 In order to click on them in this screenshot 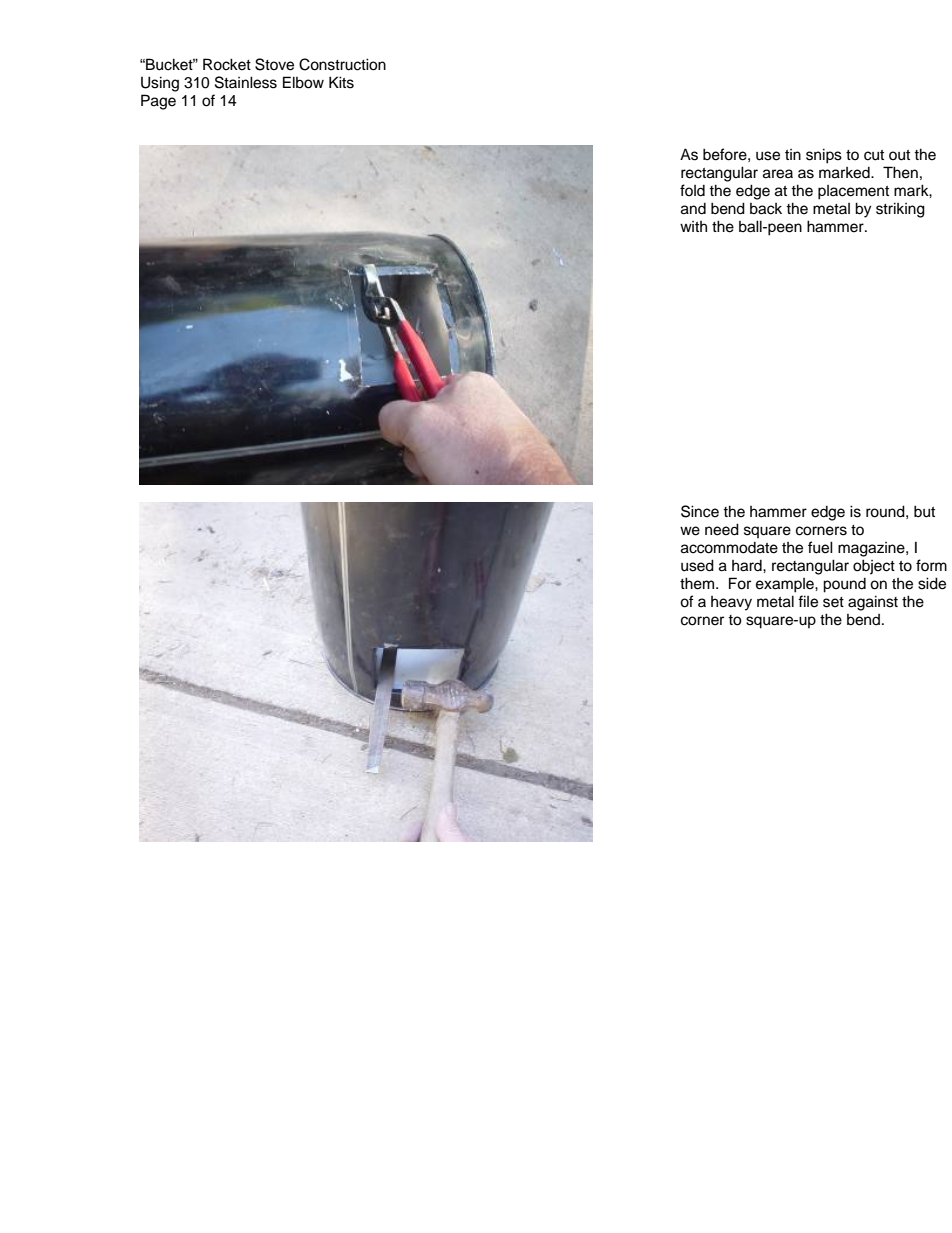, I will do `click(698, 583)`.
